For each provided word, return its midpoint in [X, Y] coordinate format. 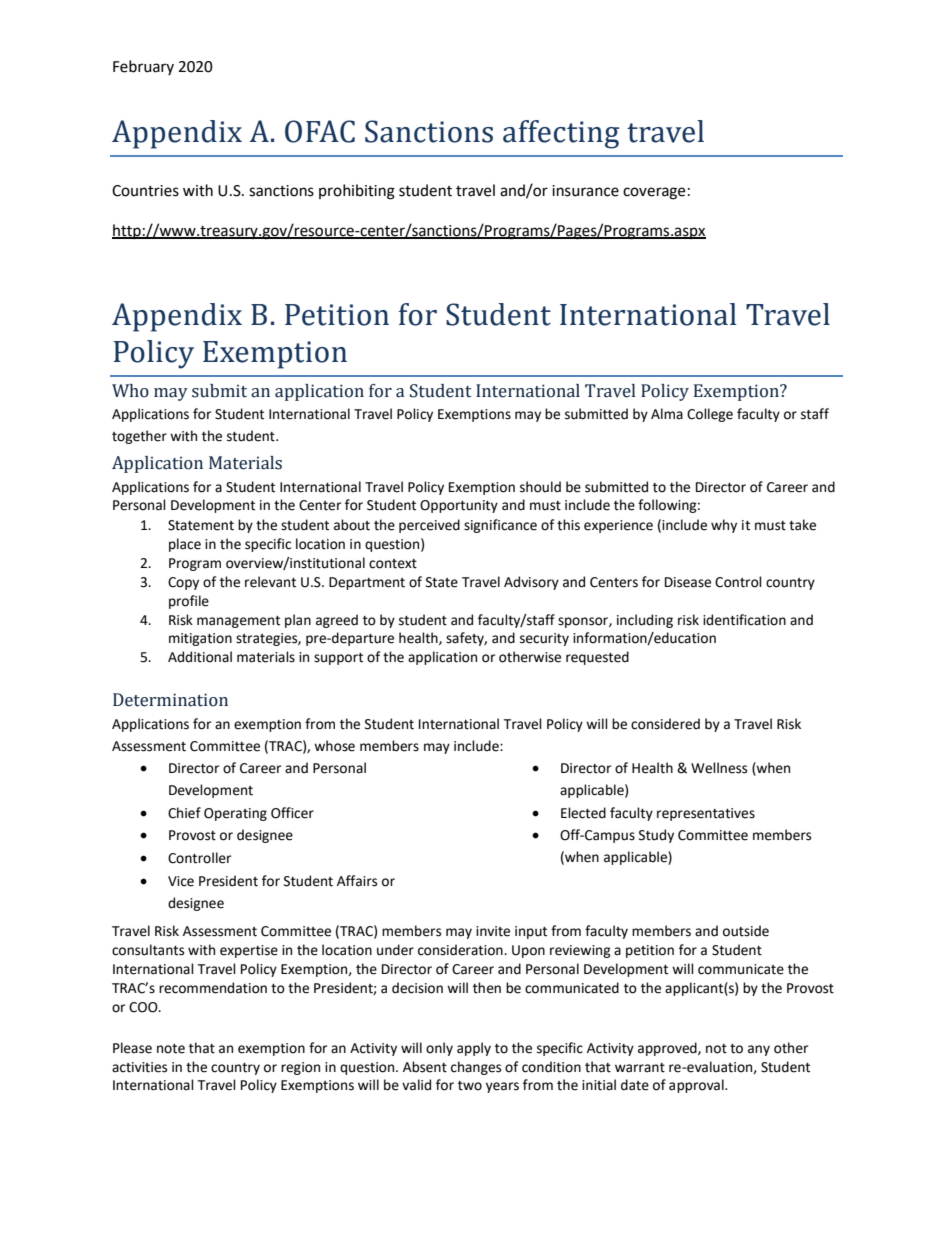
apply [474, 1049]
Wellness [719, 768]
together [139, 437]
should [540, 487]
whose [334, 746]
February [143, 67]
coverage [654, 193]
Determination [170, 700]
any [759, 1050]
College [710, 415]
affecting [561, 134]
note [171, 1049]
